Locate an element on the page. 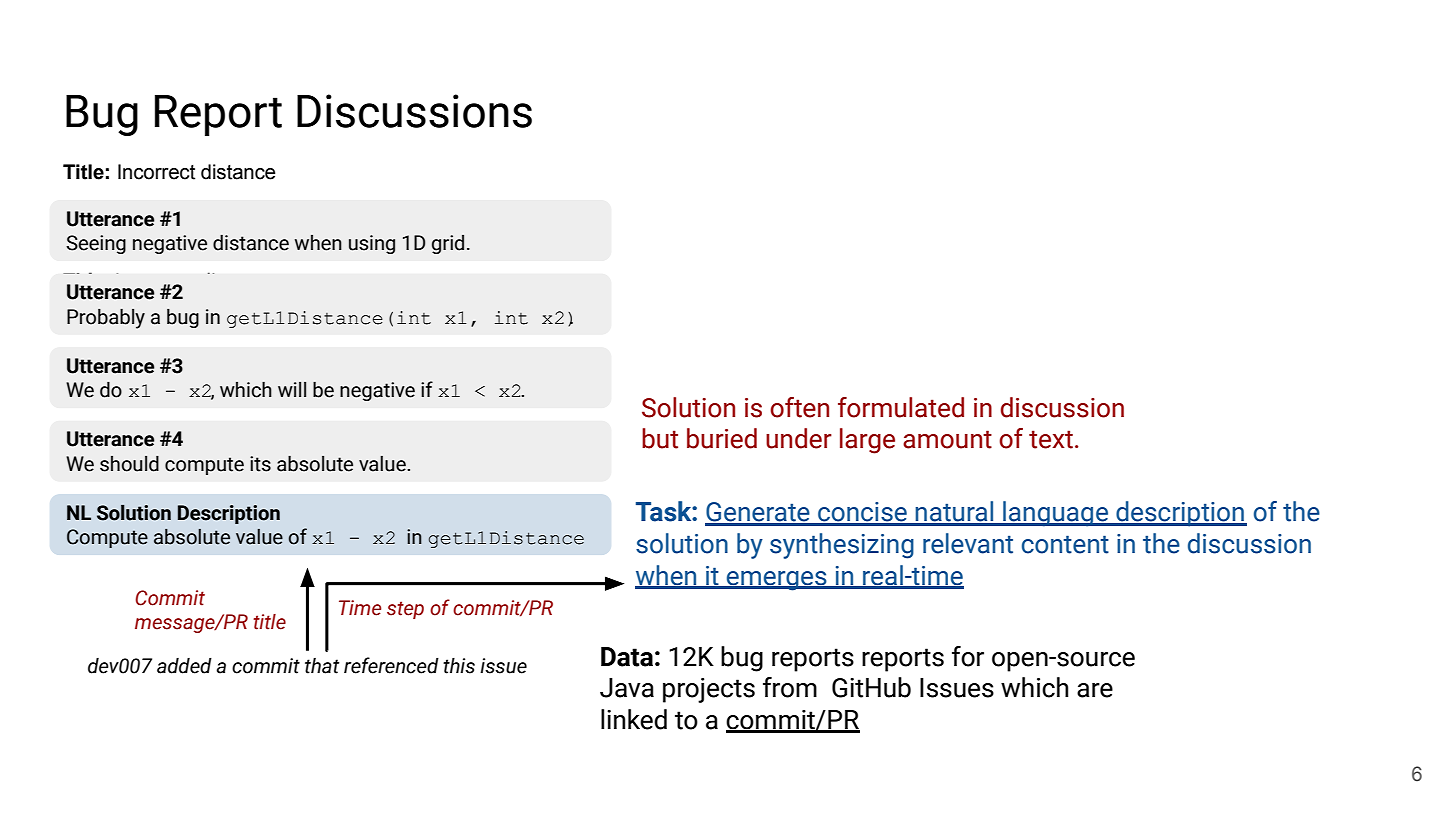 This image has width=1456, height=819. but is located at coordinates (660, 438).
